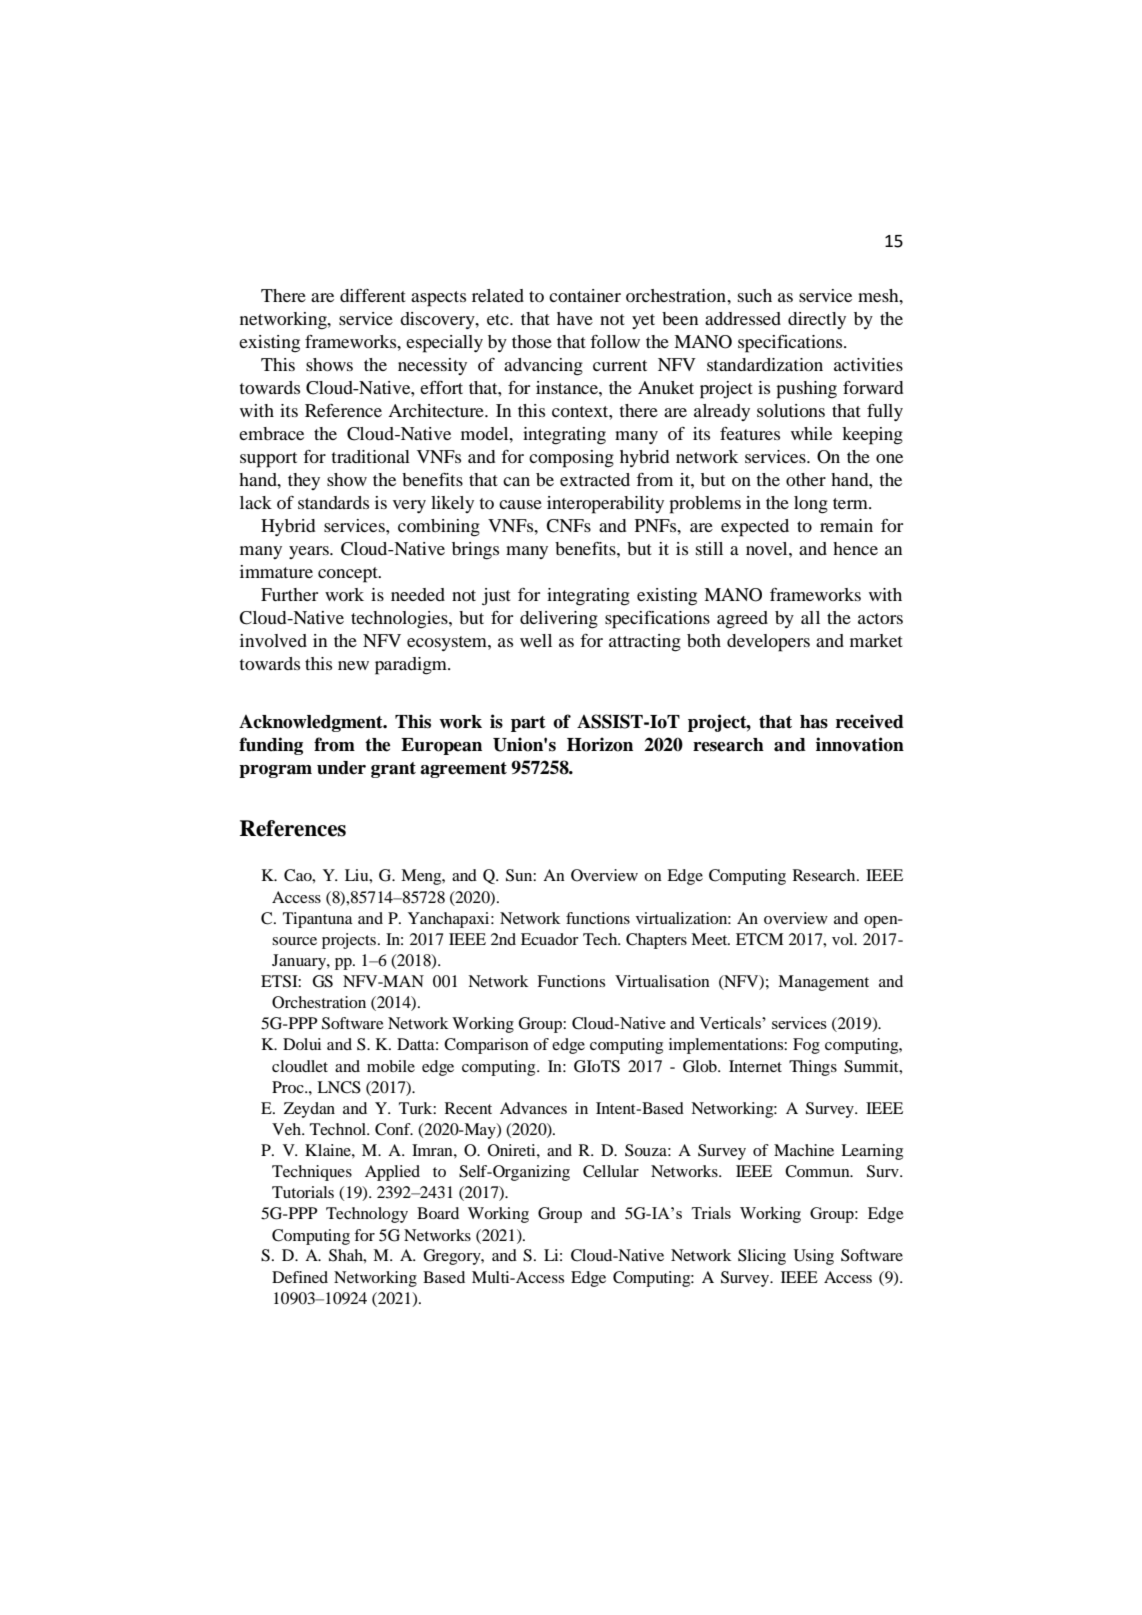 The image size is (1142, 1615). I want to click on Ecuador, so click(550, 939).
